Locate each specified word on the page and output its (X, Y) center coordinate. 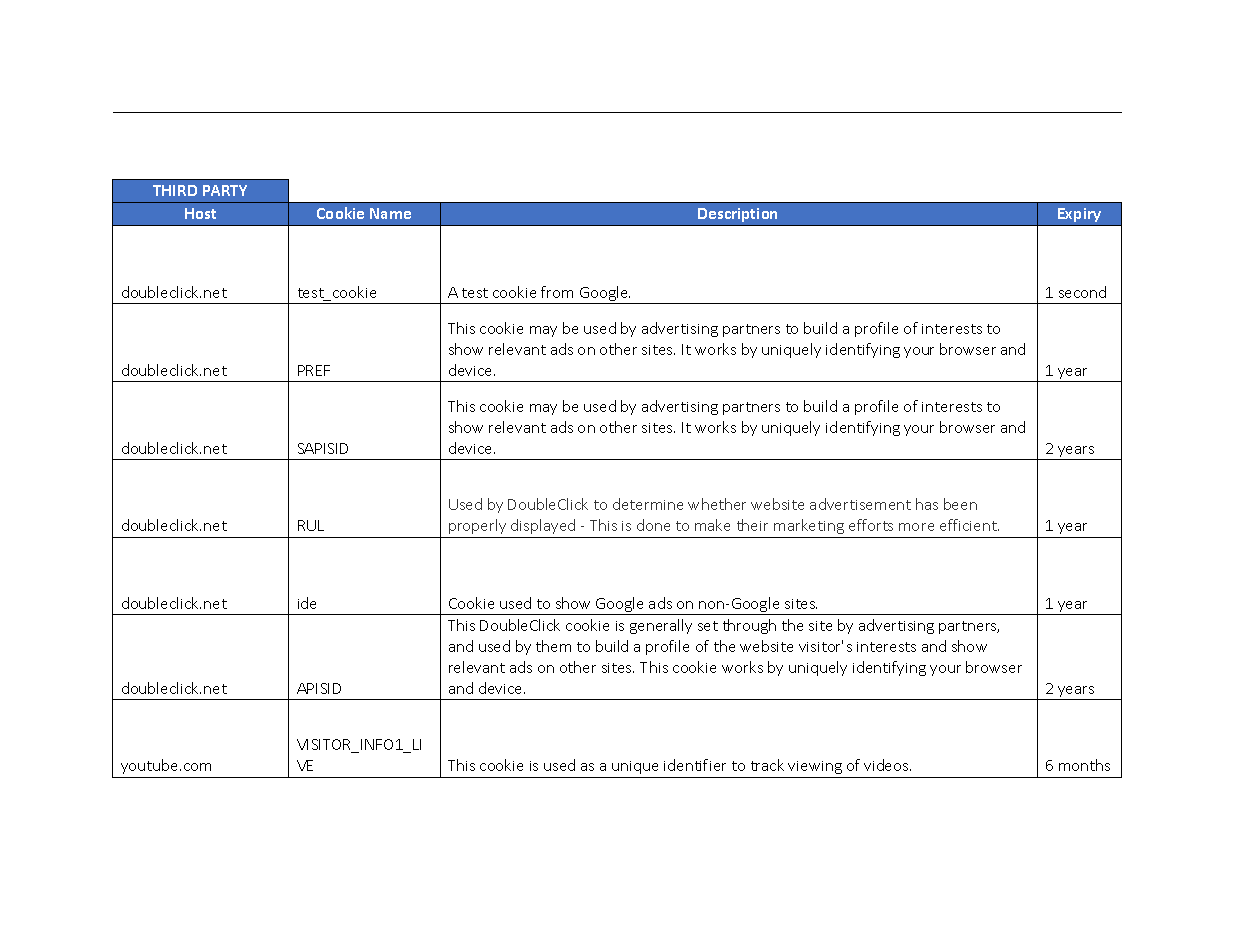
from (557, 292)
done (653, 525)
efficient (969, 525)
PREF (314, 370)
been (960, 504)
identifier (695, 765)
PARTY (225, 190)
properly (477, 526)
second (1082, 292)
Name (390, 213)
